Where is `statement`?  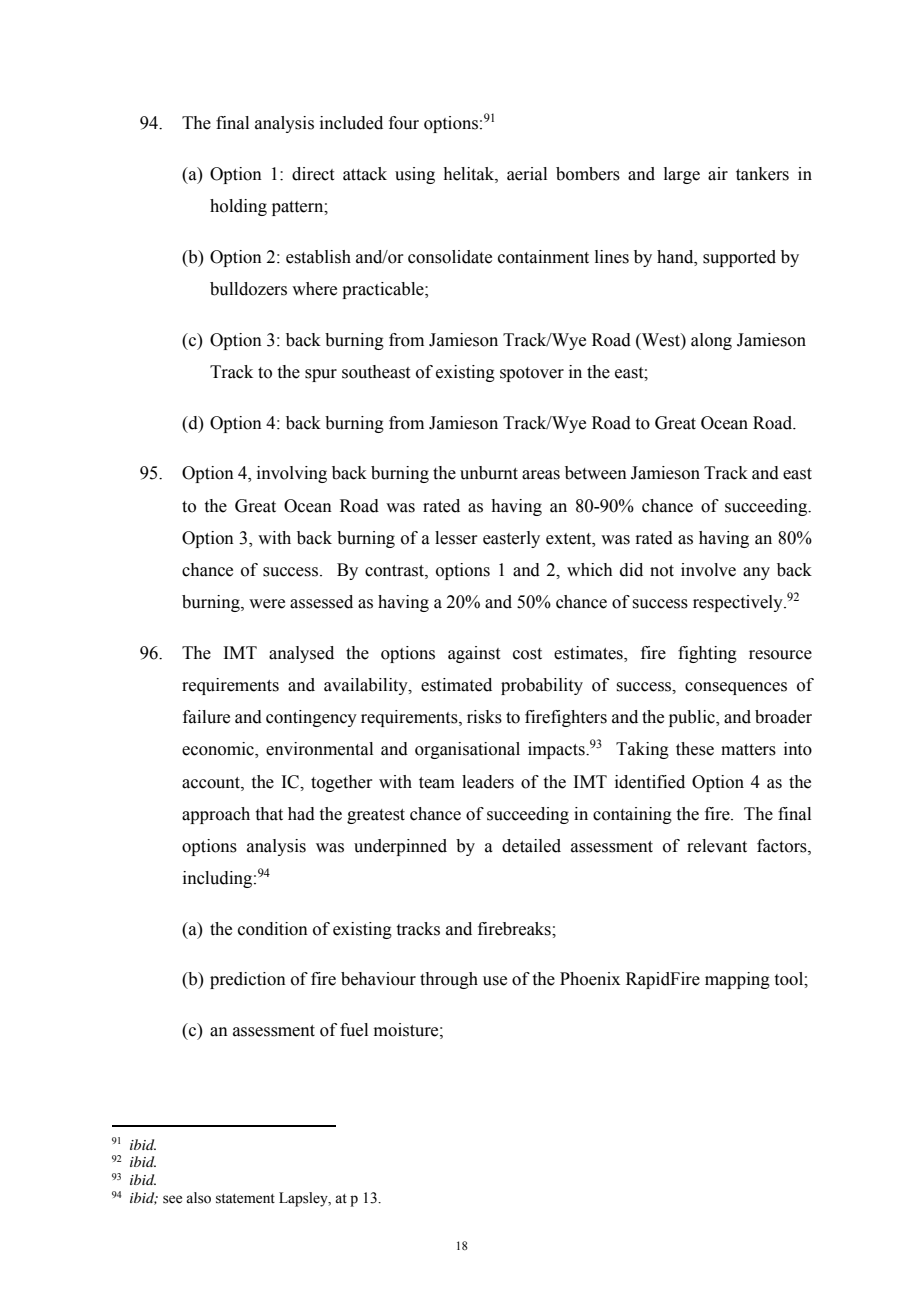 statement is located at coordinates (245, 1199).
